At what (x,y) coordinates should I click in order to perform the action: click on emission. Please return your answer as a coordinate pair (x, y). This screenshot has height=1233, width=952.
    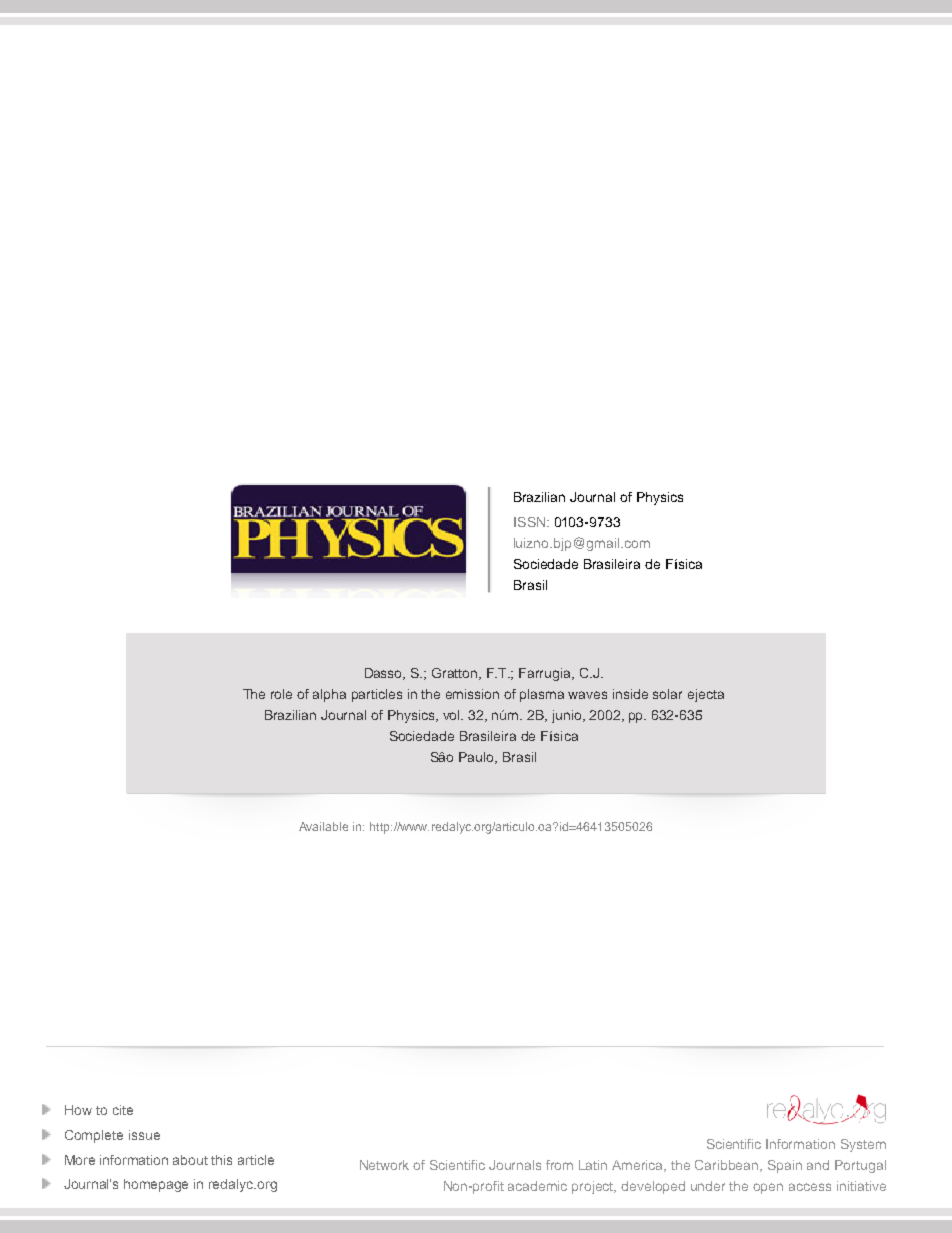
    Looking at the image, I should click on (472, 694).
